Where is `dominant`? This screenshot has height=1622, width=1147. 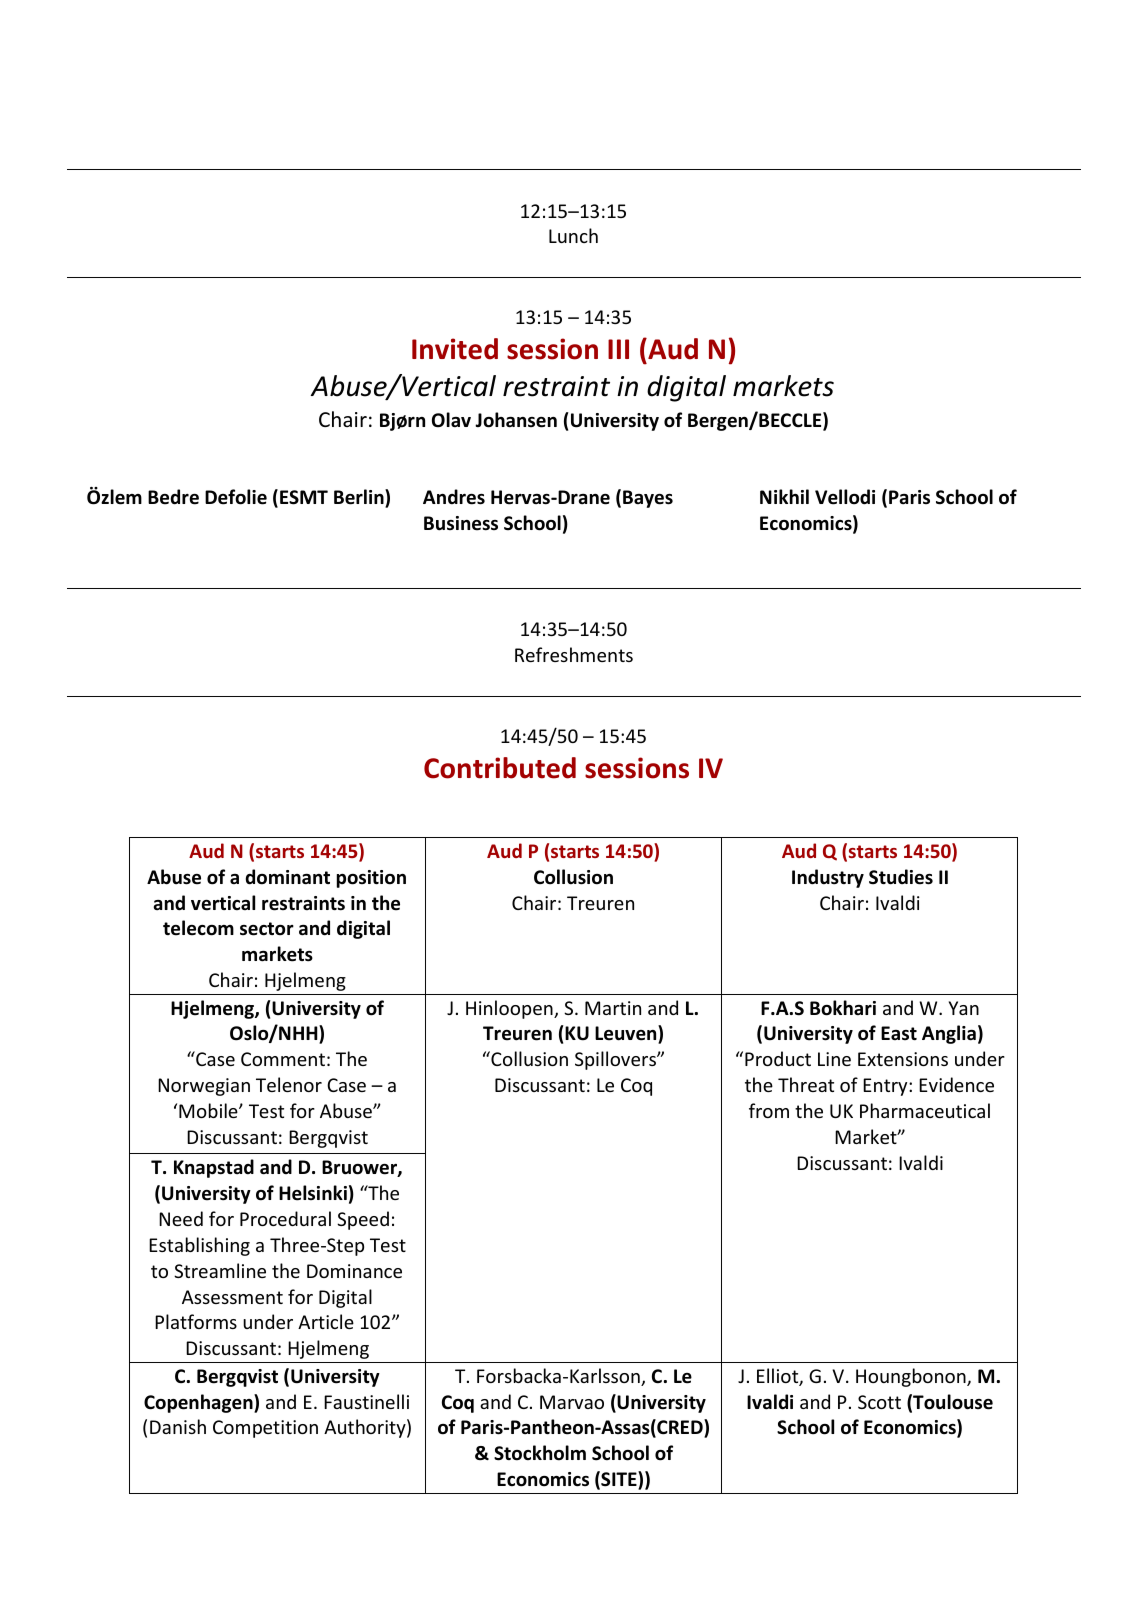 dominant is located at coordinates (288, 877).
